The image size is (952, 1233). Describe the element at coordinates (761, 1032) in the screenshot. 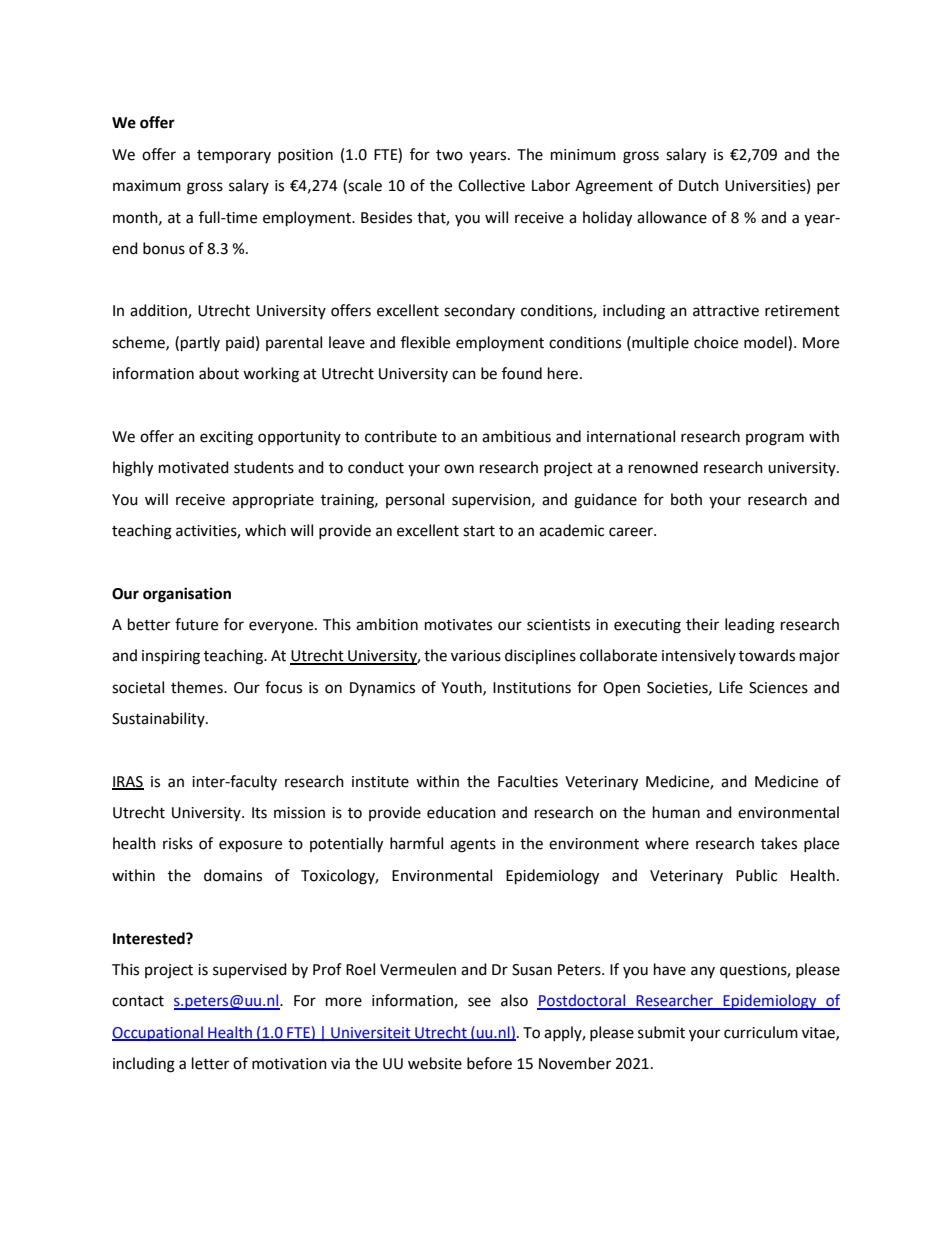

I see `curriculum` at that location.
